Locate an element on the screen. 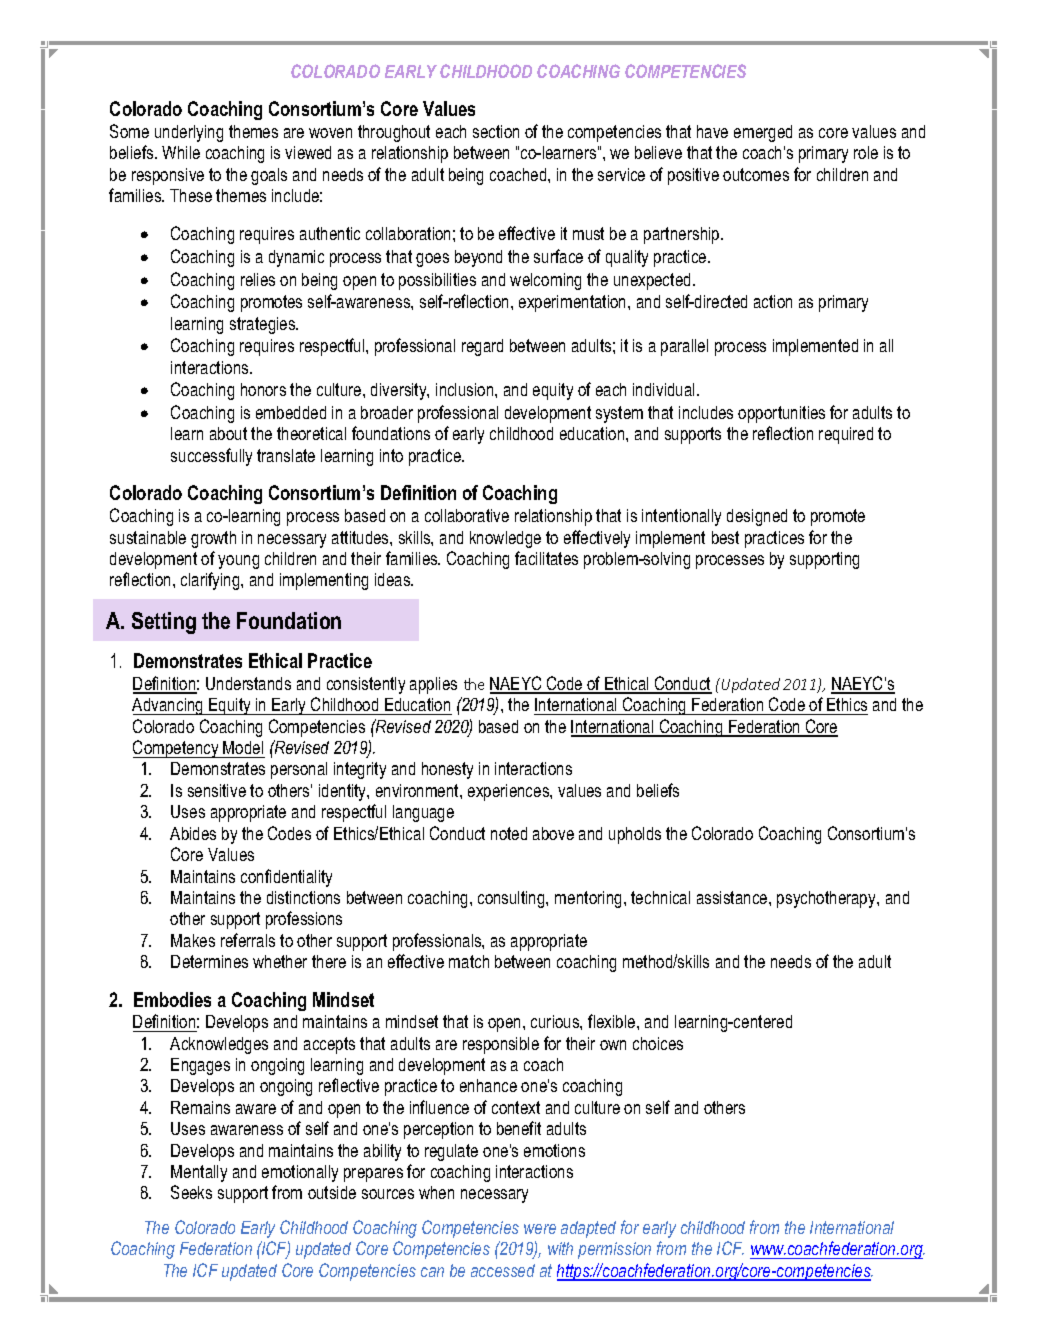  section is located at coordinates (496, 131).
